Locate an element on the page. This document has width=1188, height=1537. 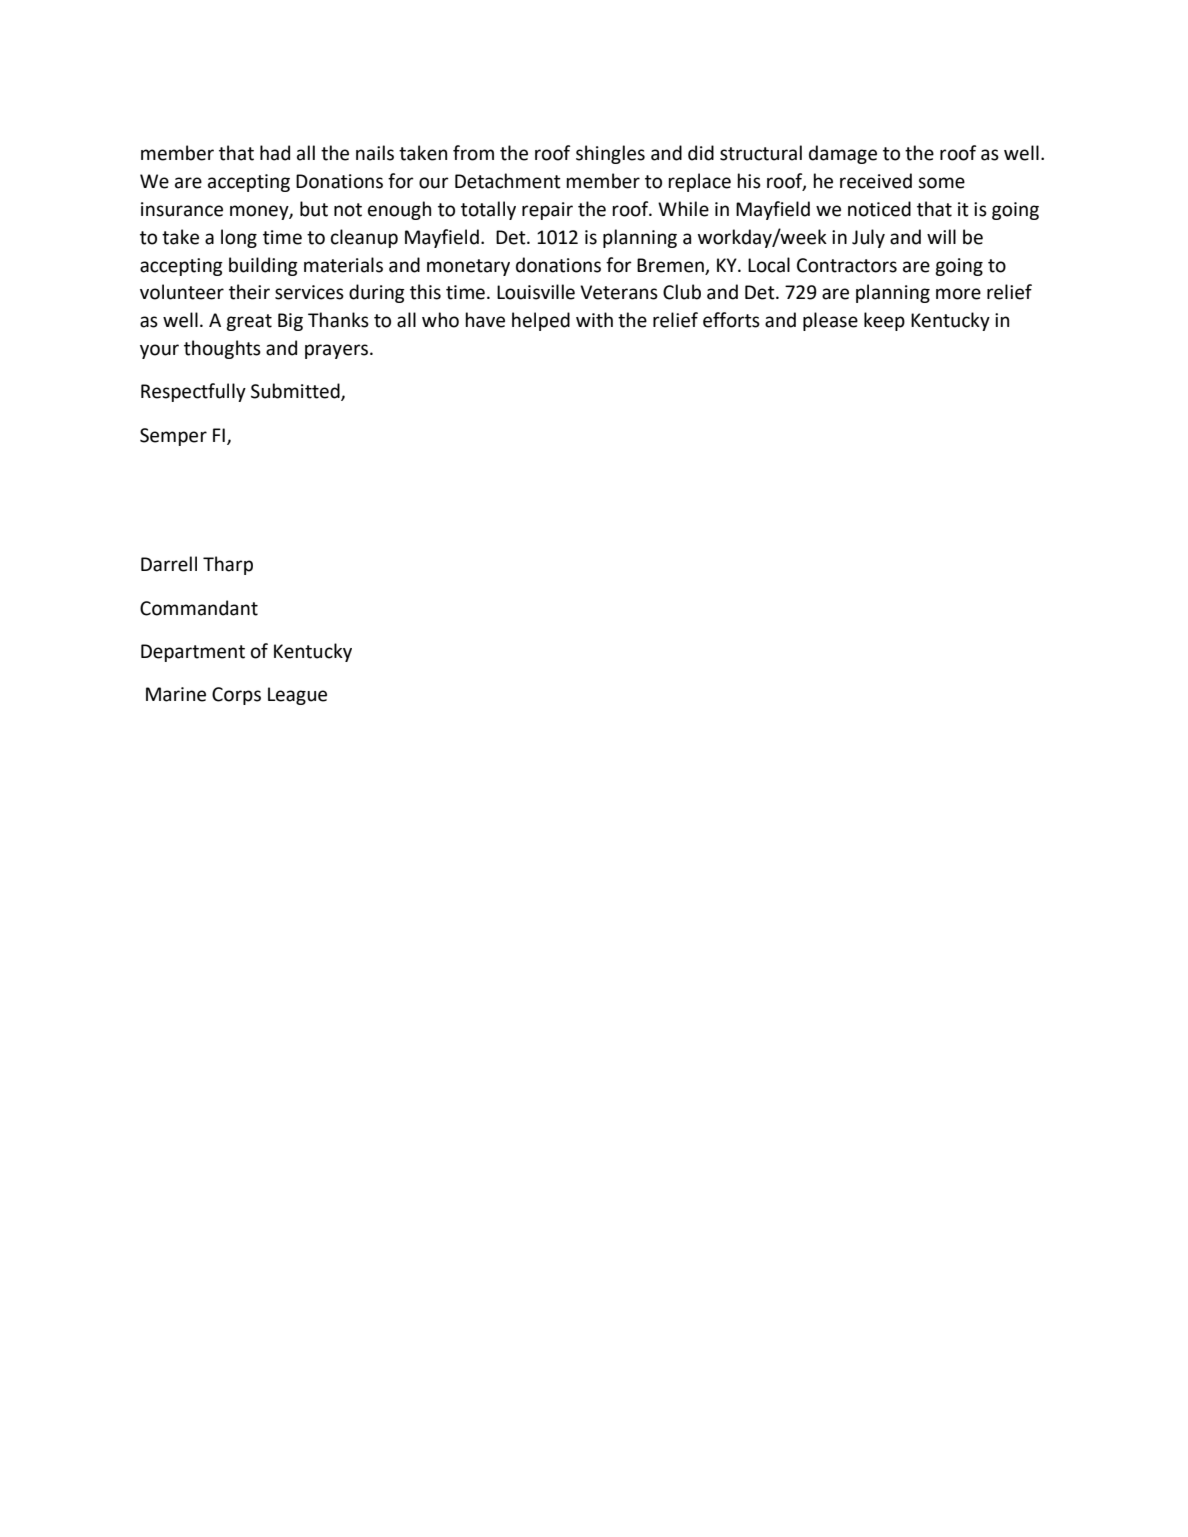
Submitted is located at coordinates (296, 392).
